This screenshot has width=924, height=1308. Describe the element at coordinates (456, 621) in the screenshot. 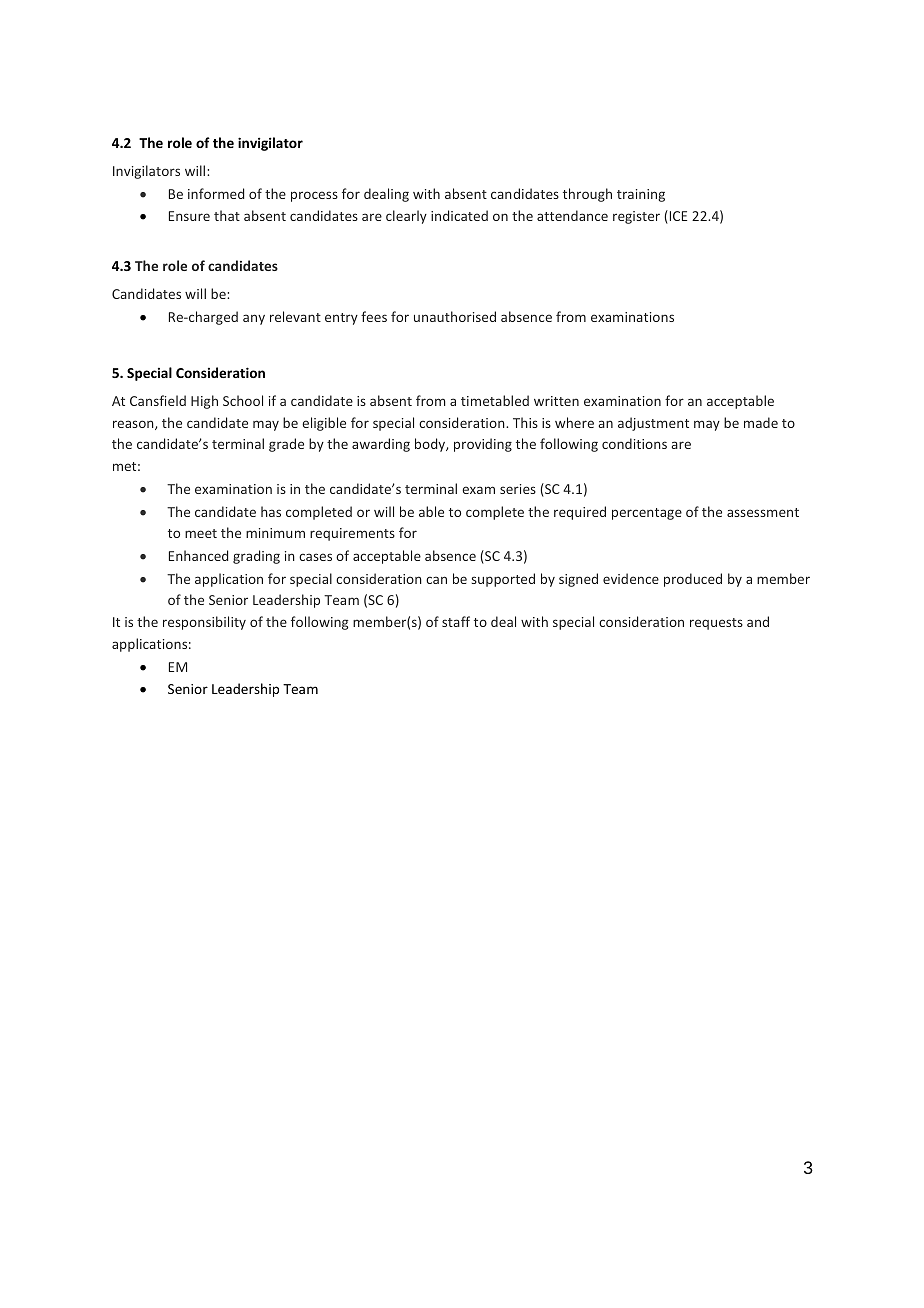

I see `staff` at that location.
